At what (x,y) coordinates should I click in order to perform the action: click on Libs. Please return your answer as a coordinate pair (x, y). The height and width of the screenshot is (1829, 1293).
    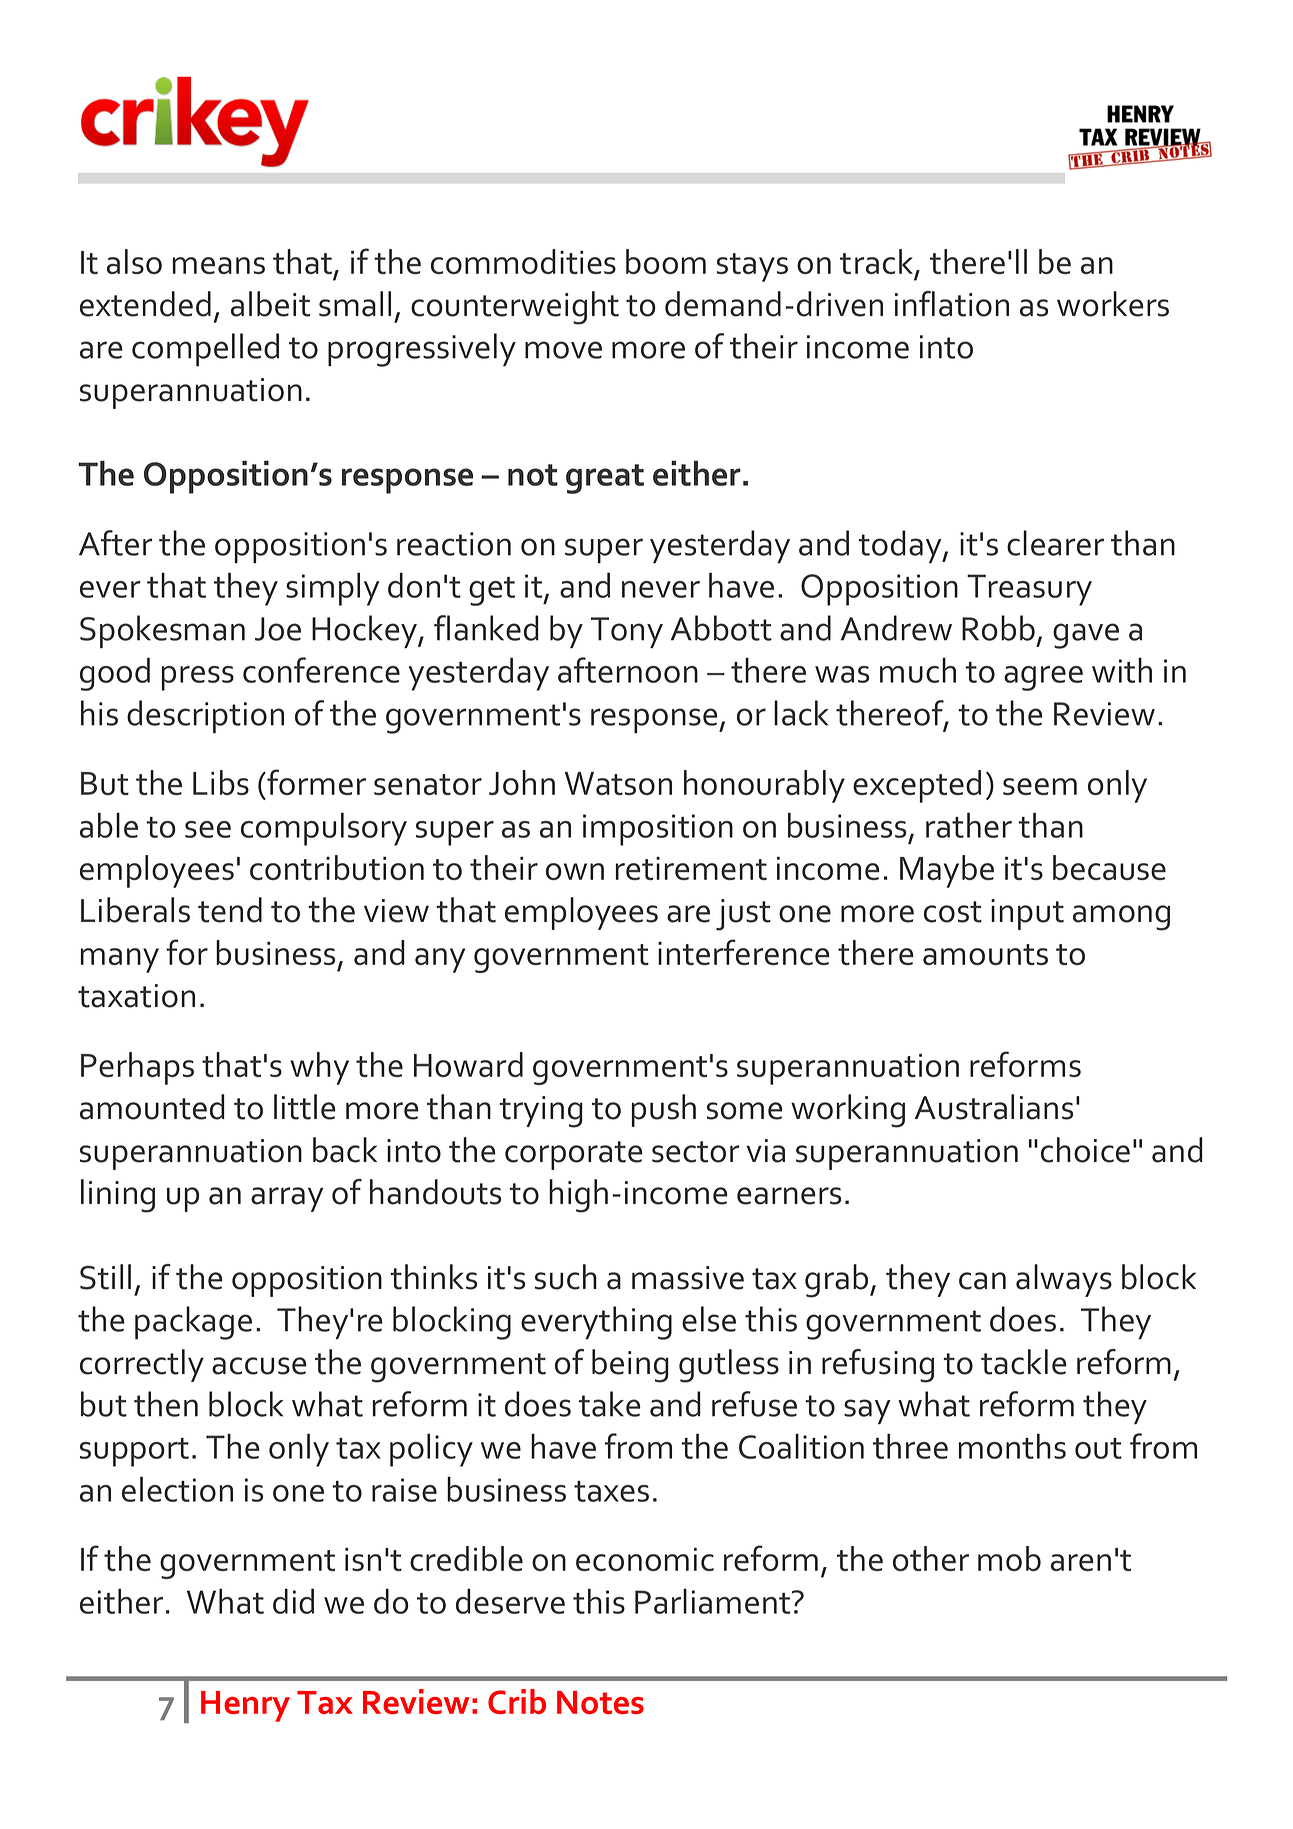
    Looking at the image, I should click on (221, 782).
